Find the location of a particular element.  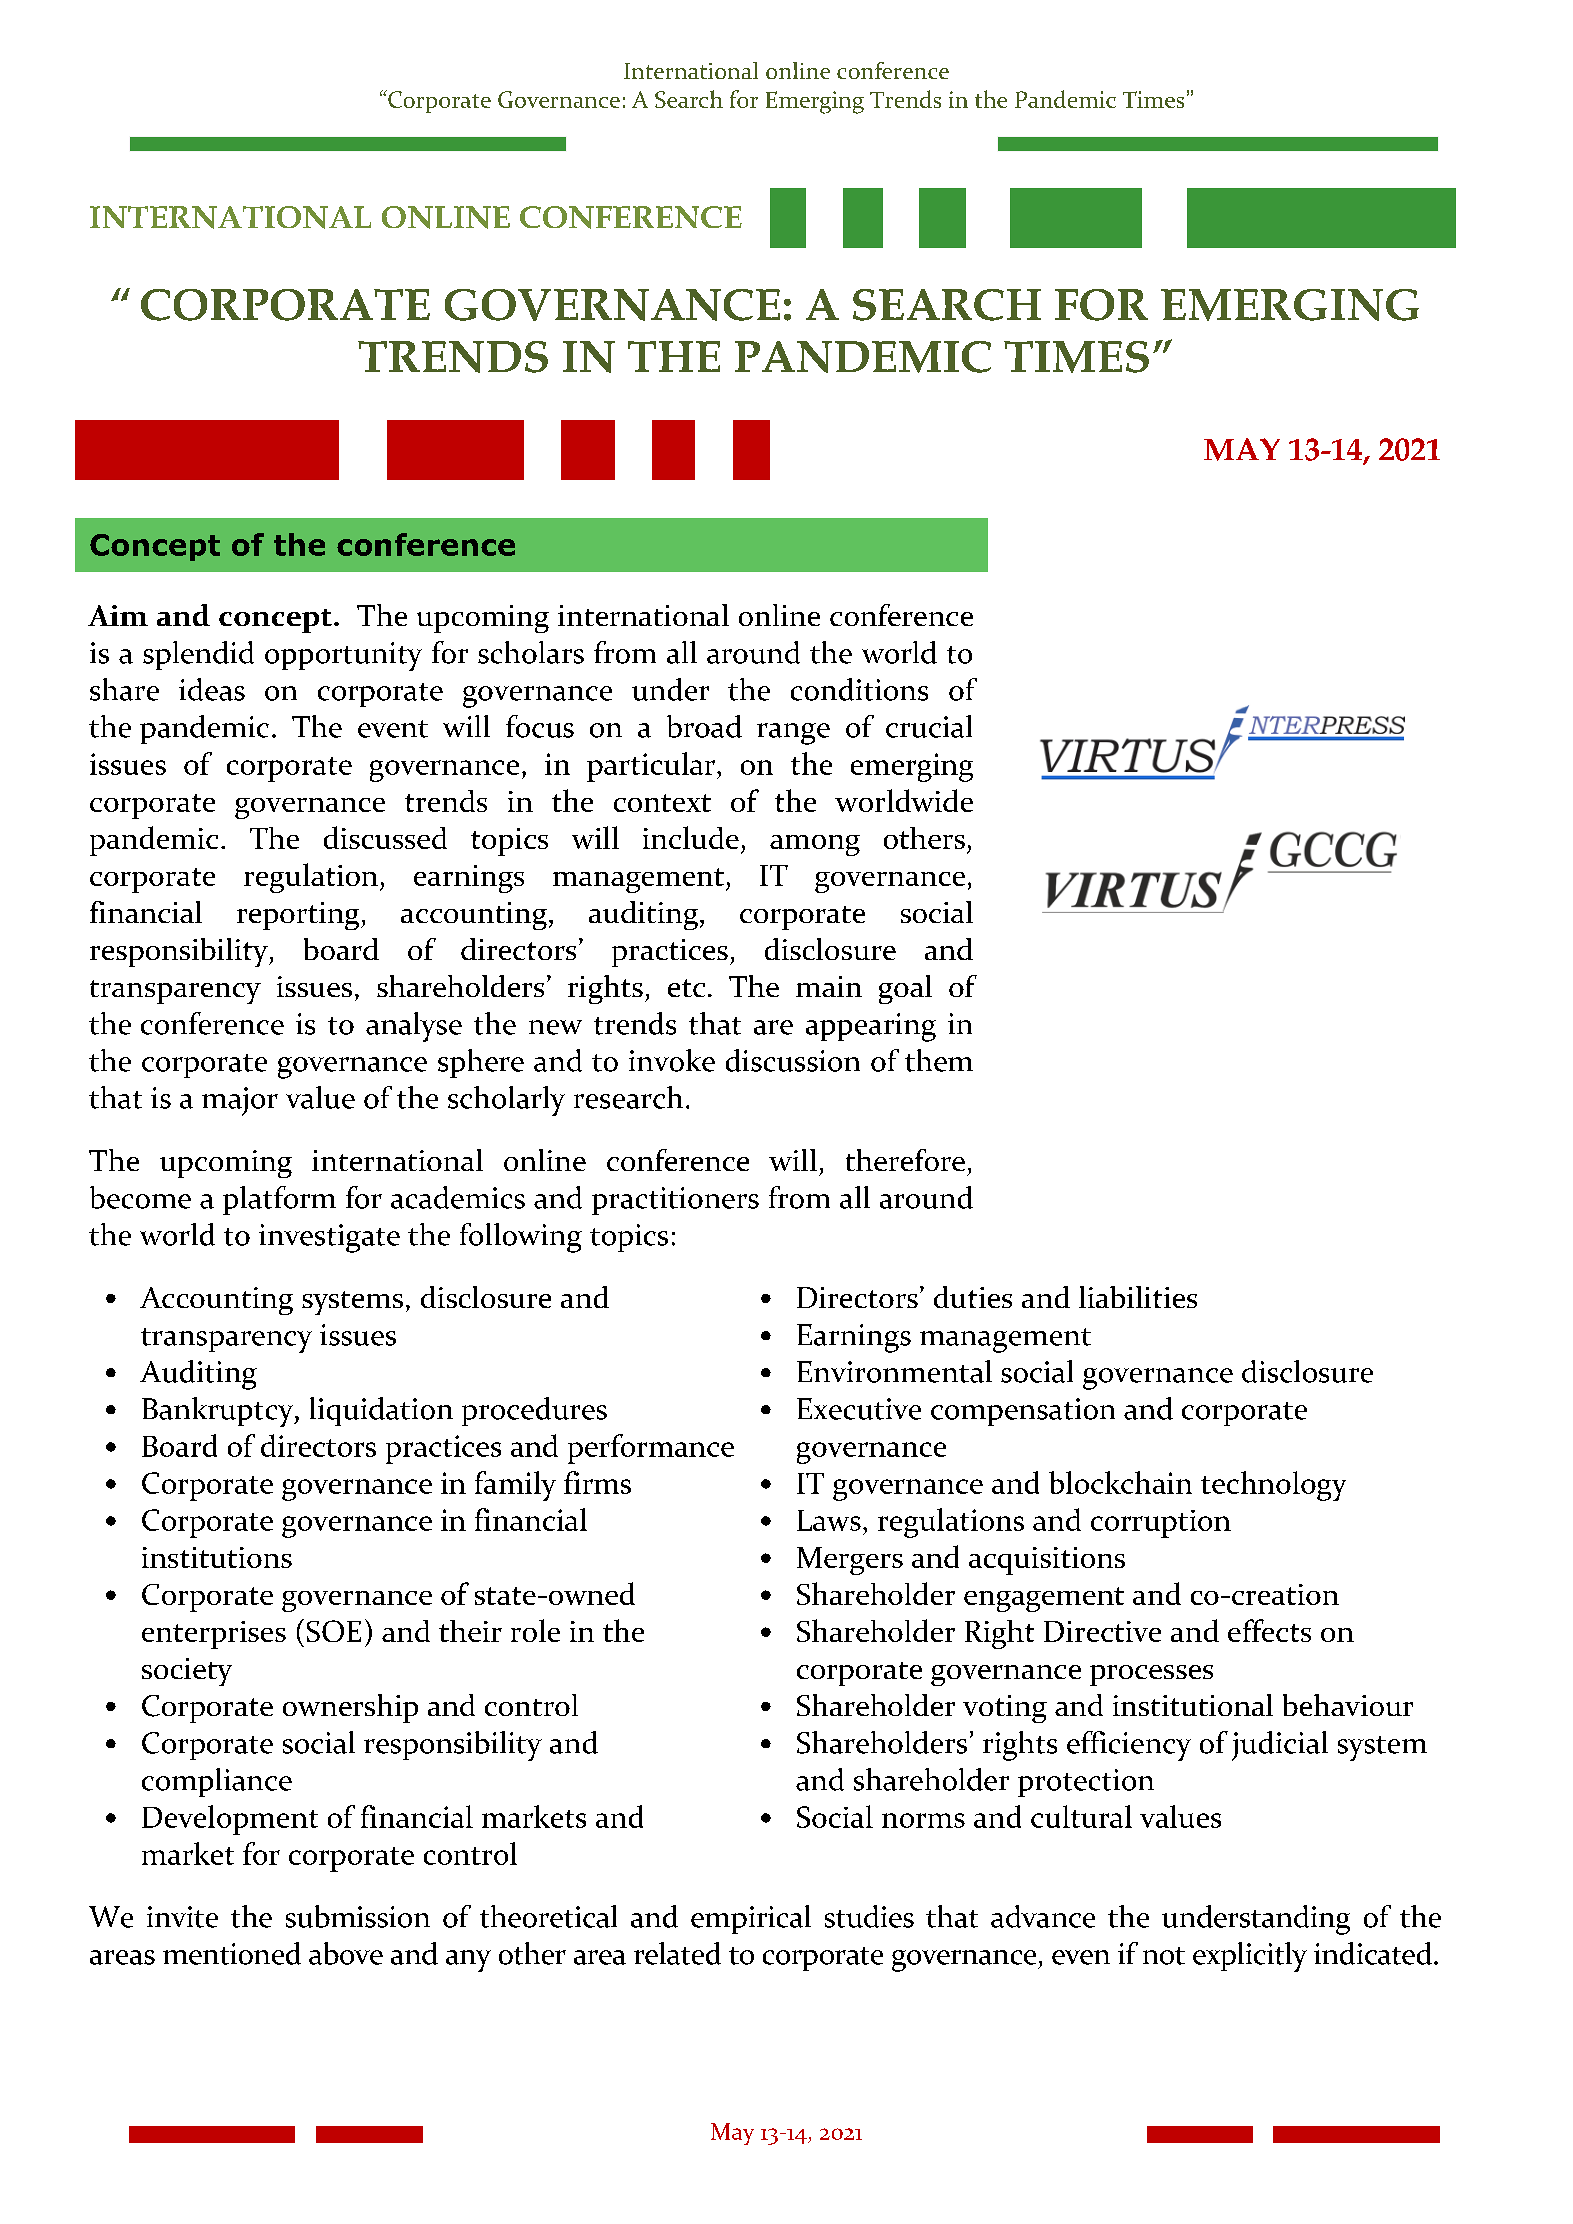

mentioned is located at coordinates (232, 1953).
